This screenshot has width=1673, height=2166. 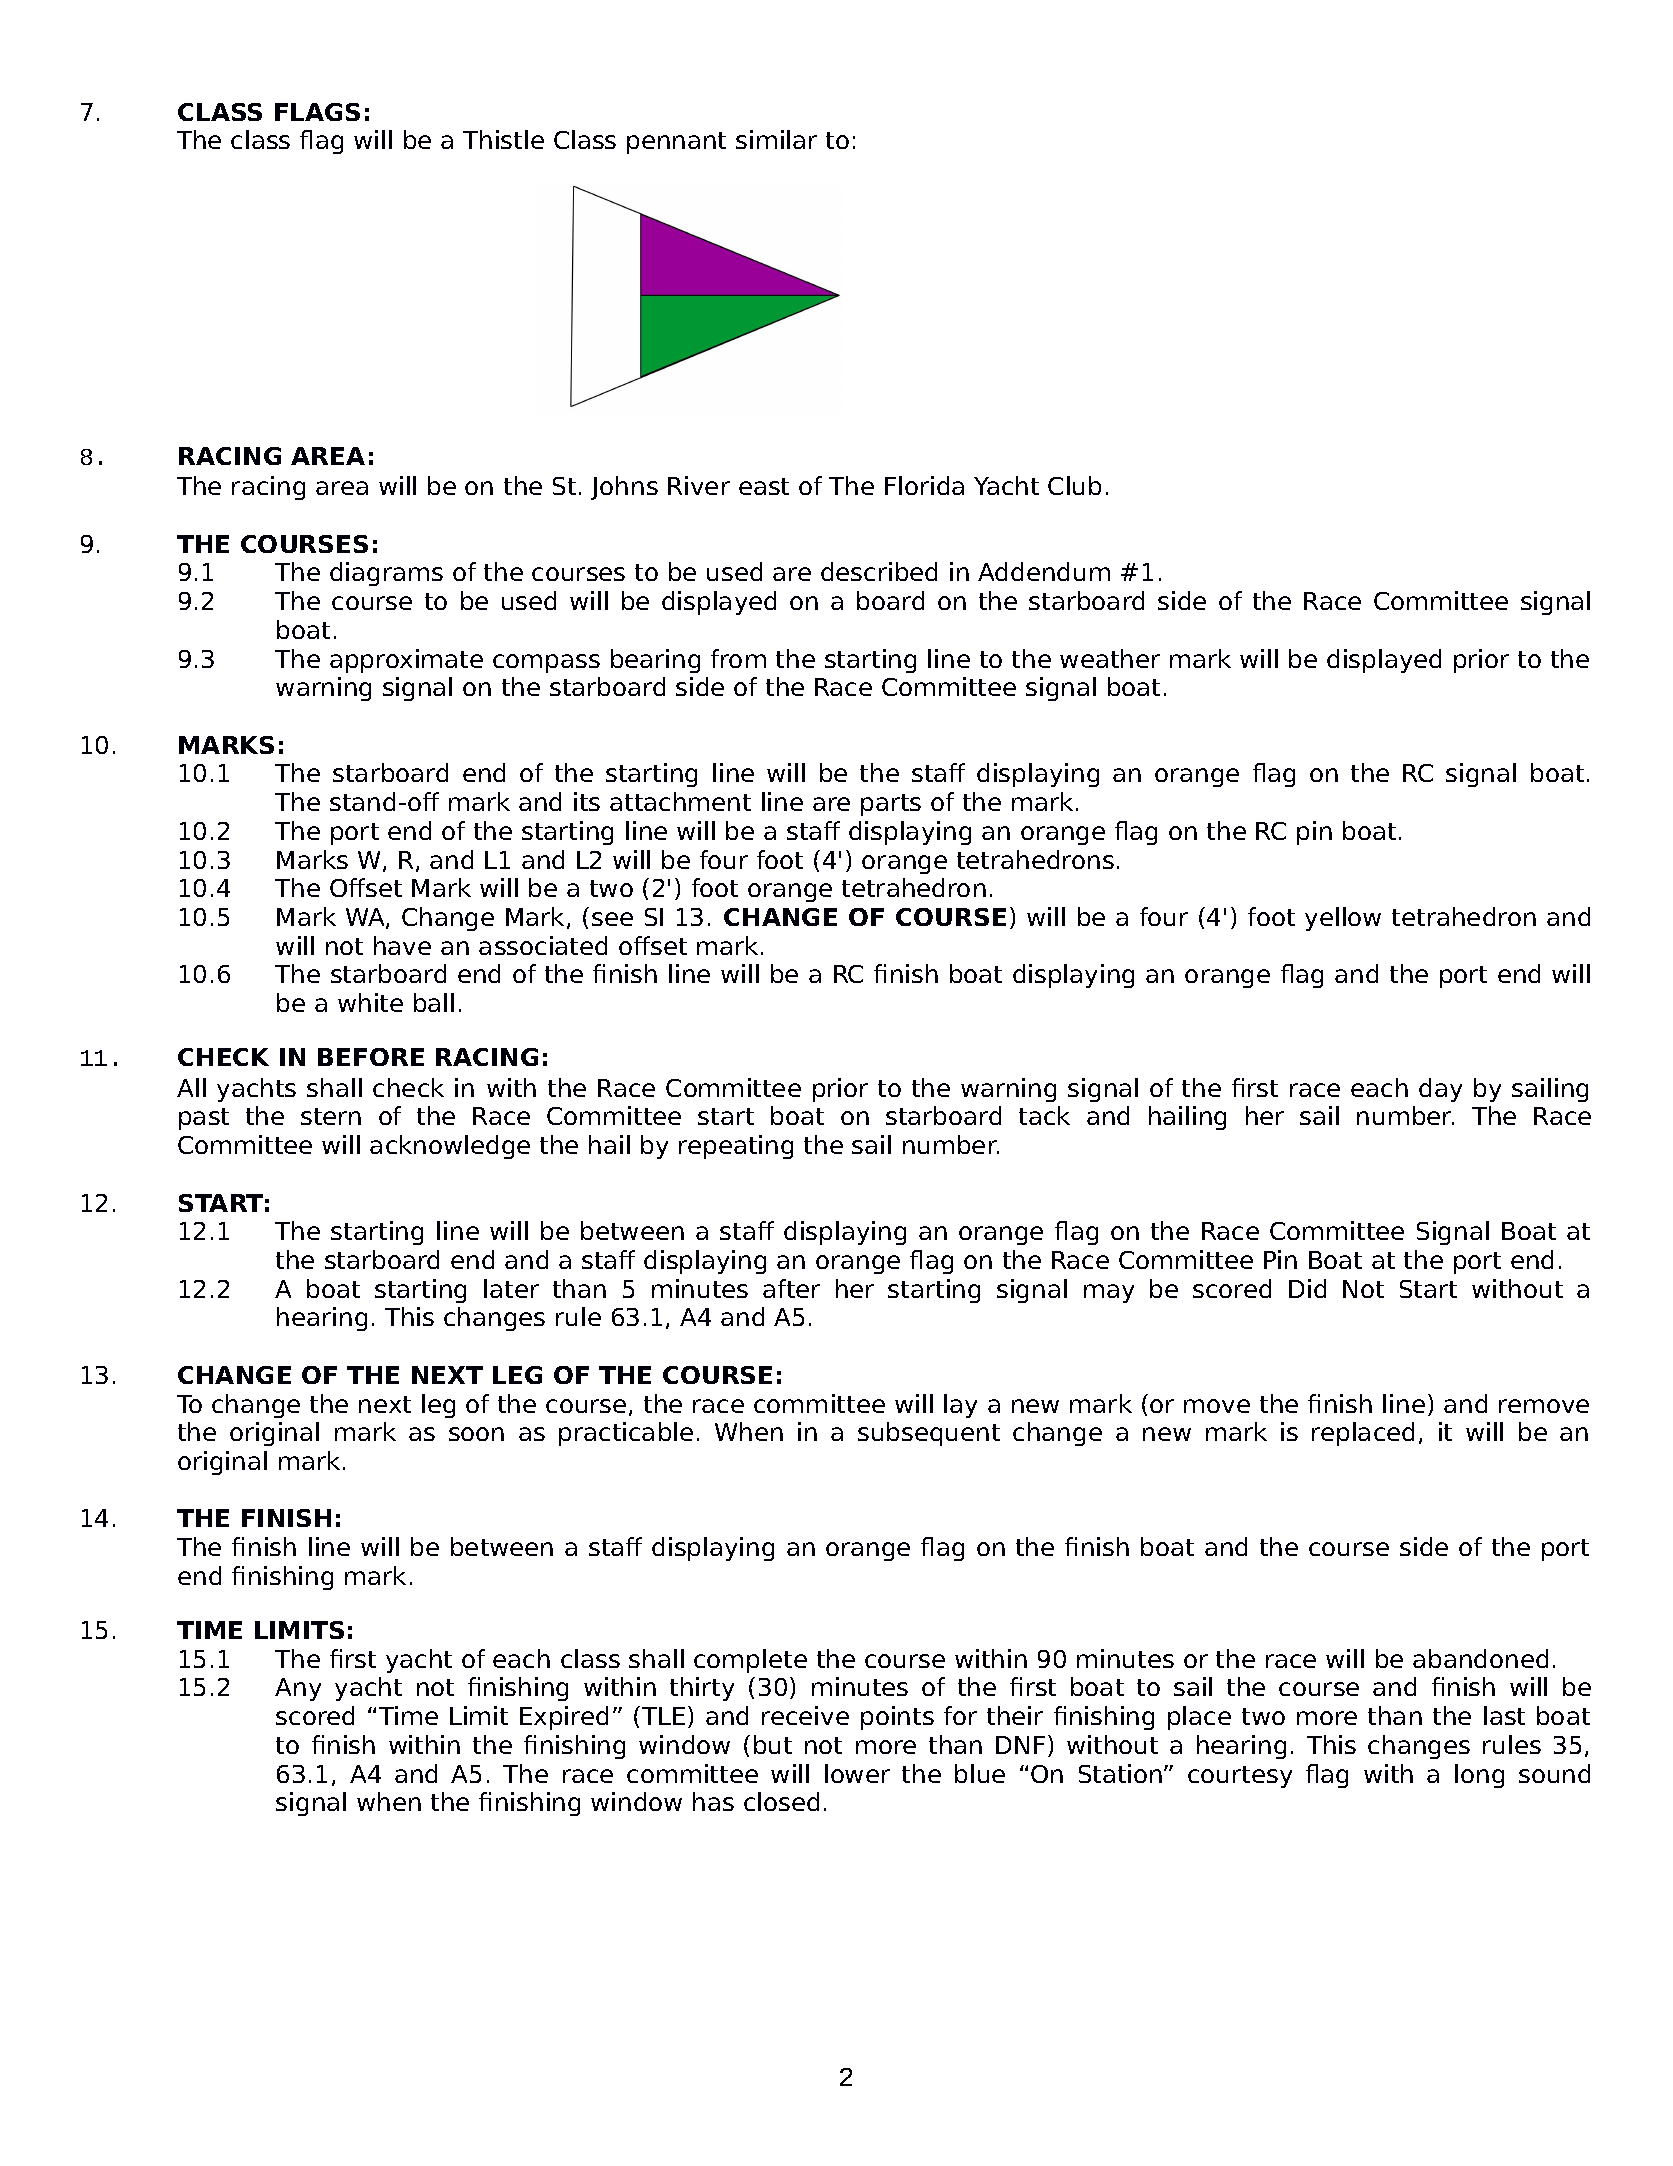 I want to click on pennant, so click(x=676, y=143).
